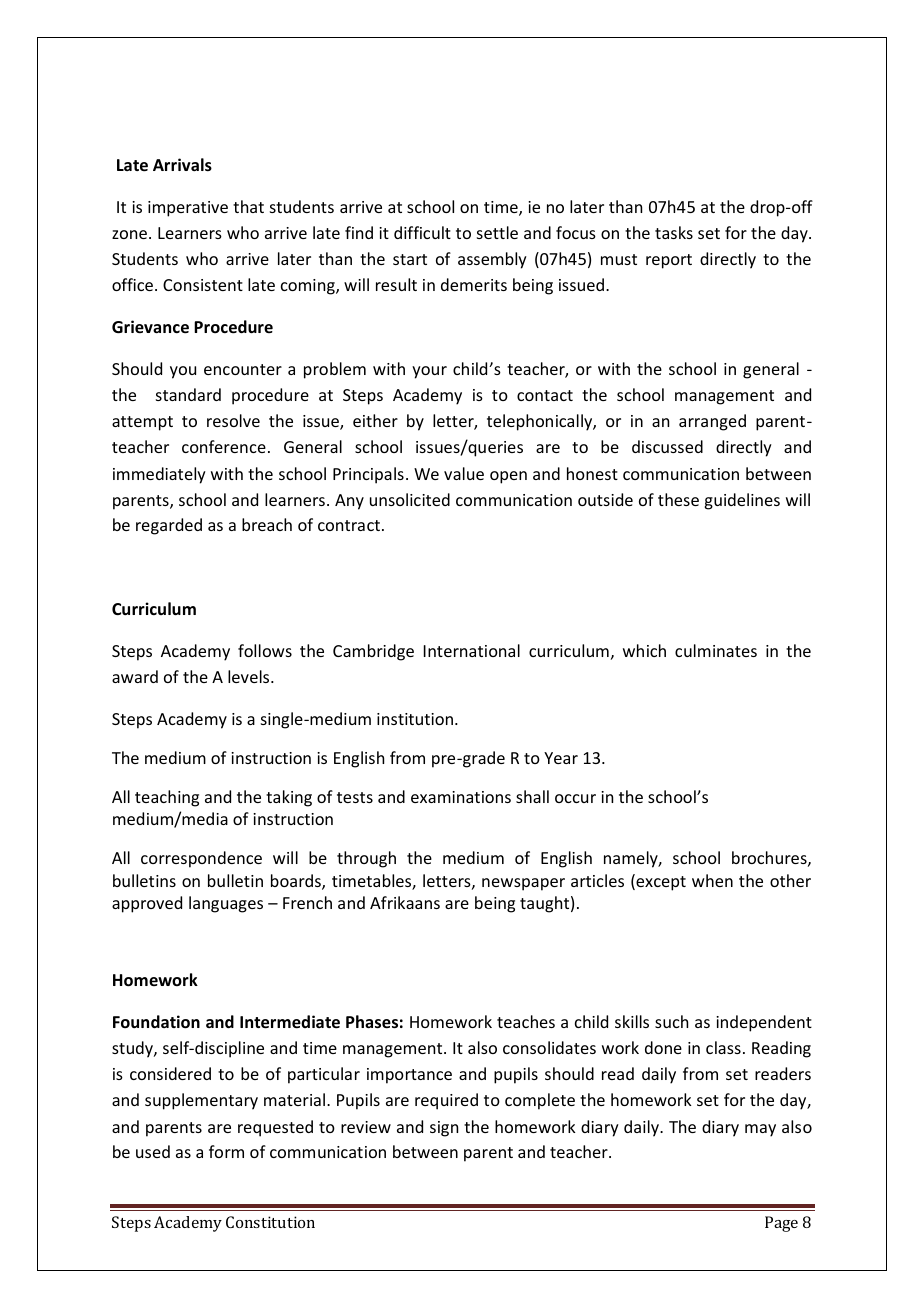  Describe the element at coordinates (422, 232) in the screenshot. I see `difficult` at that location.
